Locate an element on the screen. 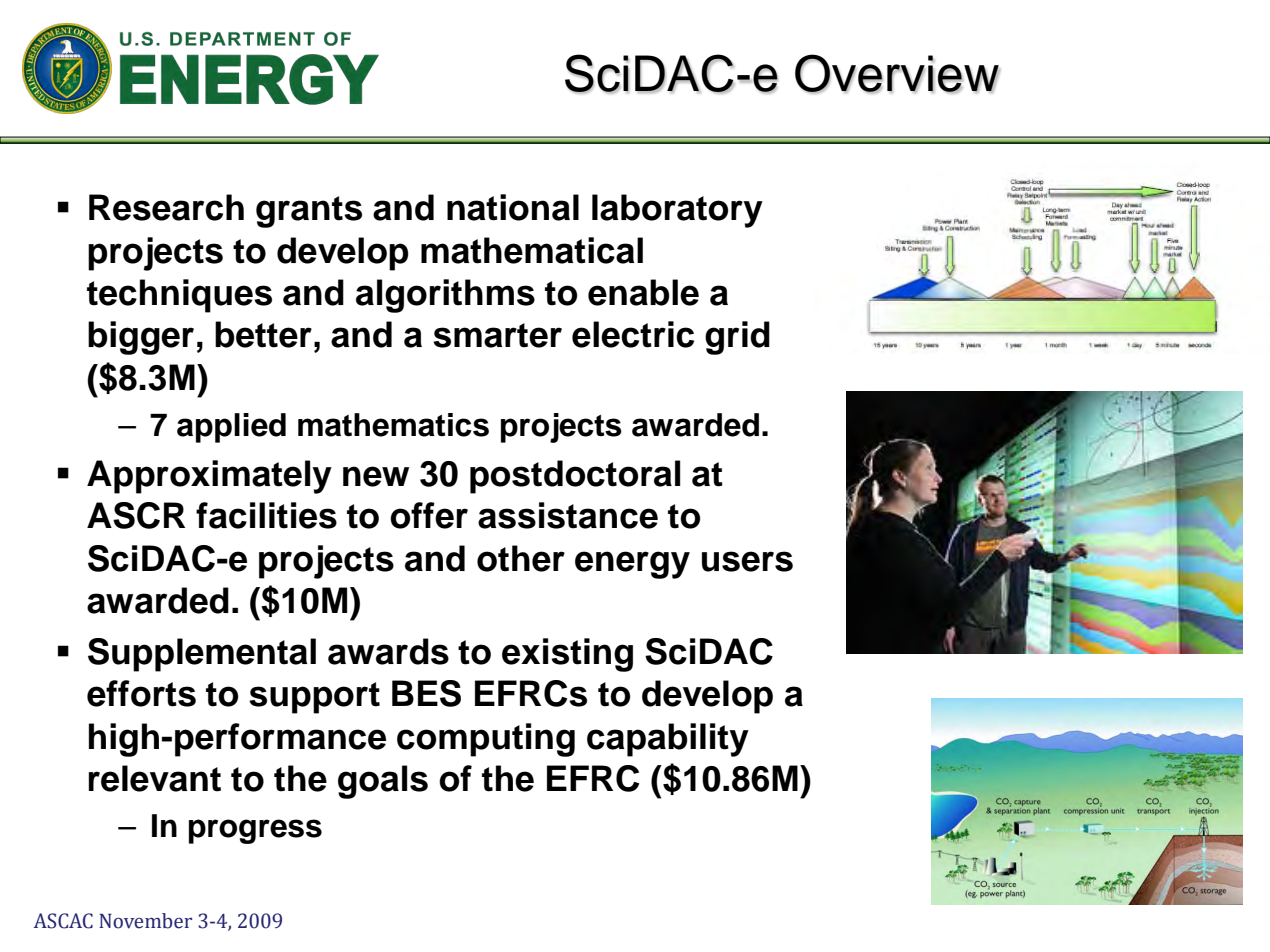  national is located at coordinates (513, 207).
